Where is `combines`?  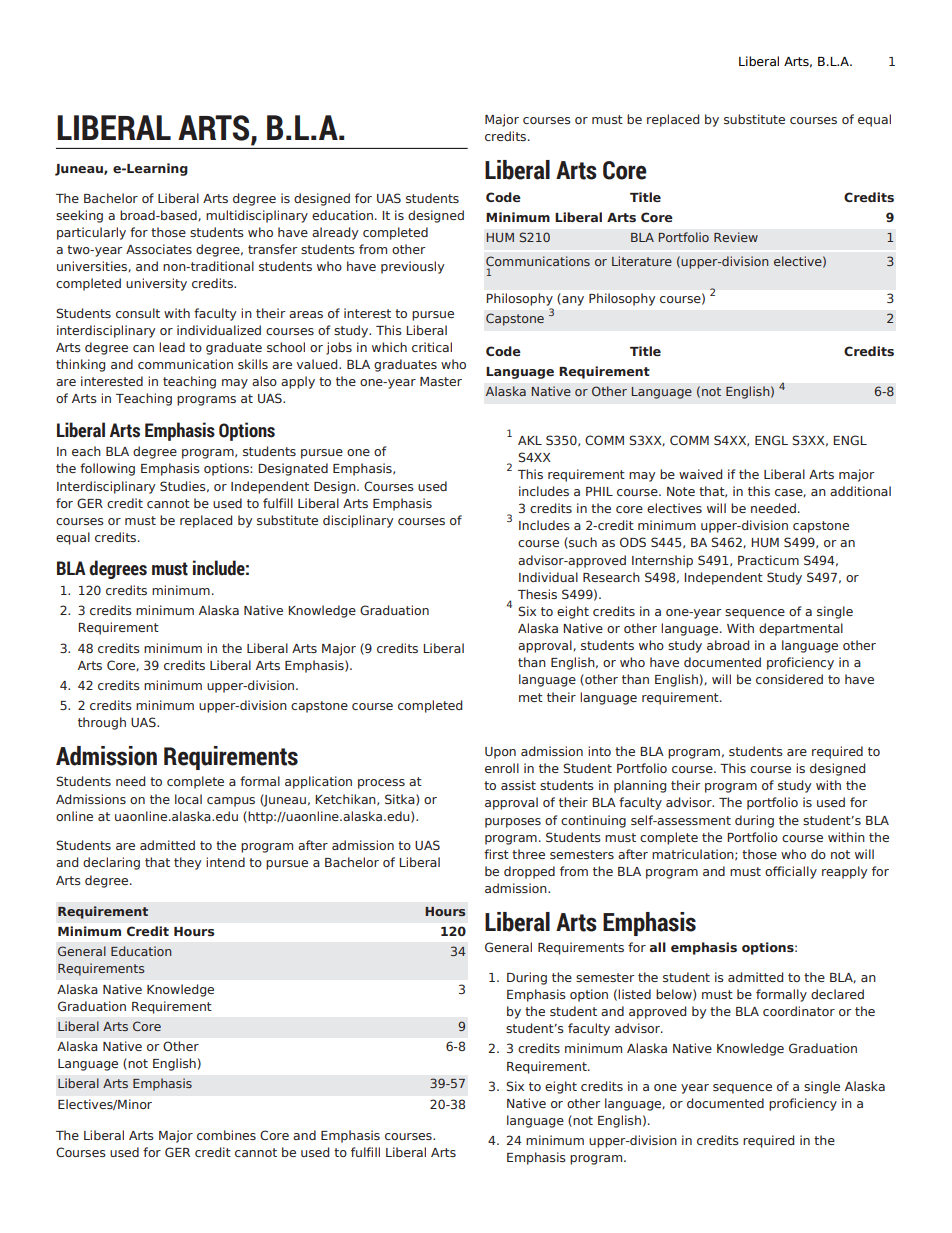
combines is located at coordinates (226, 1135).
